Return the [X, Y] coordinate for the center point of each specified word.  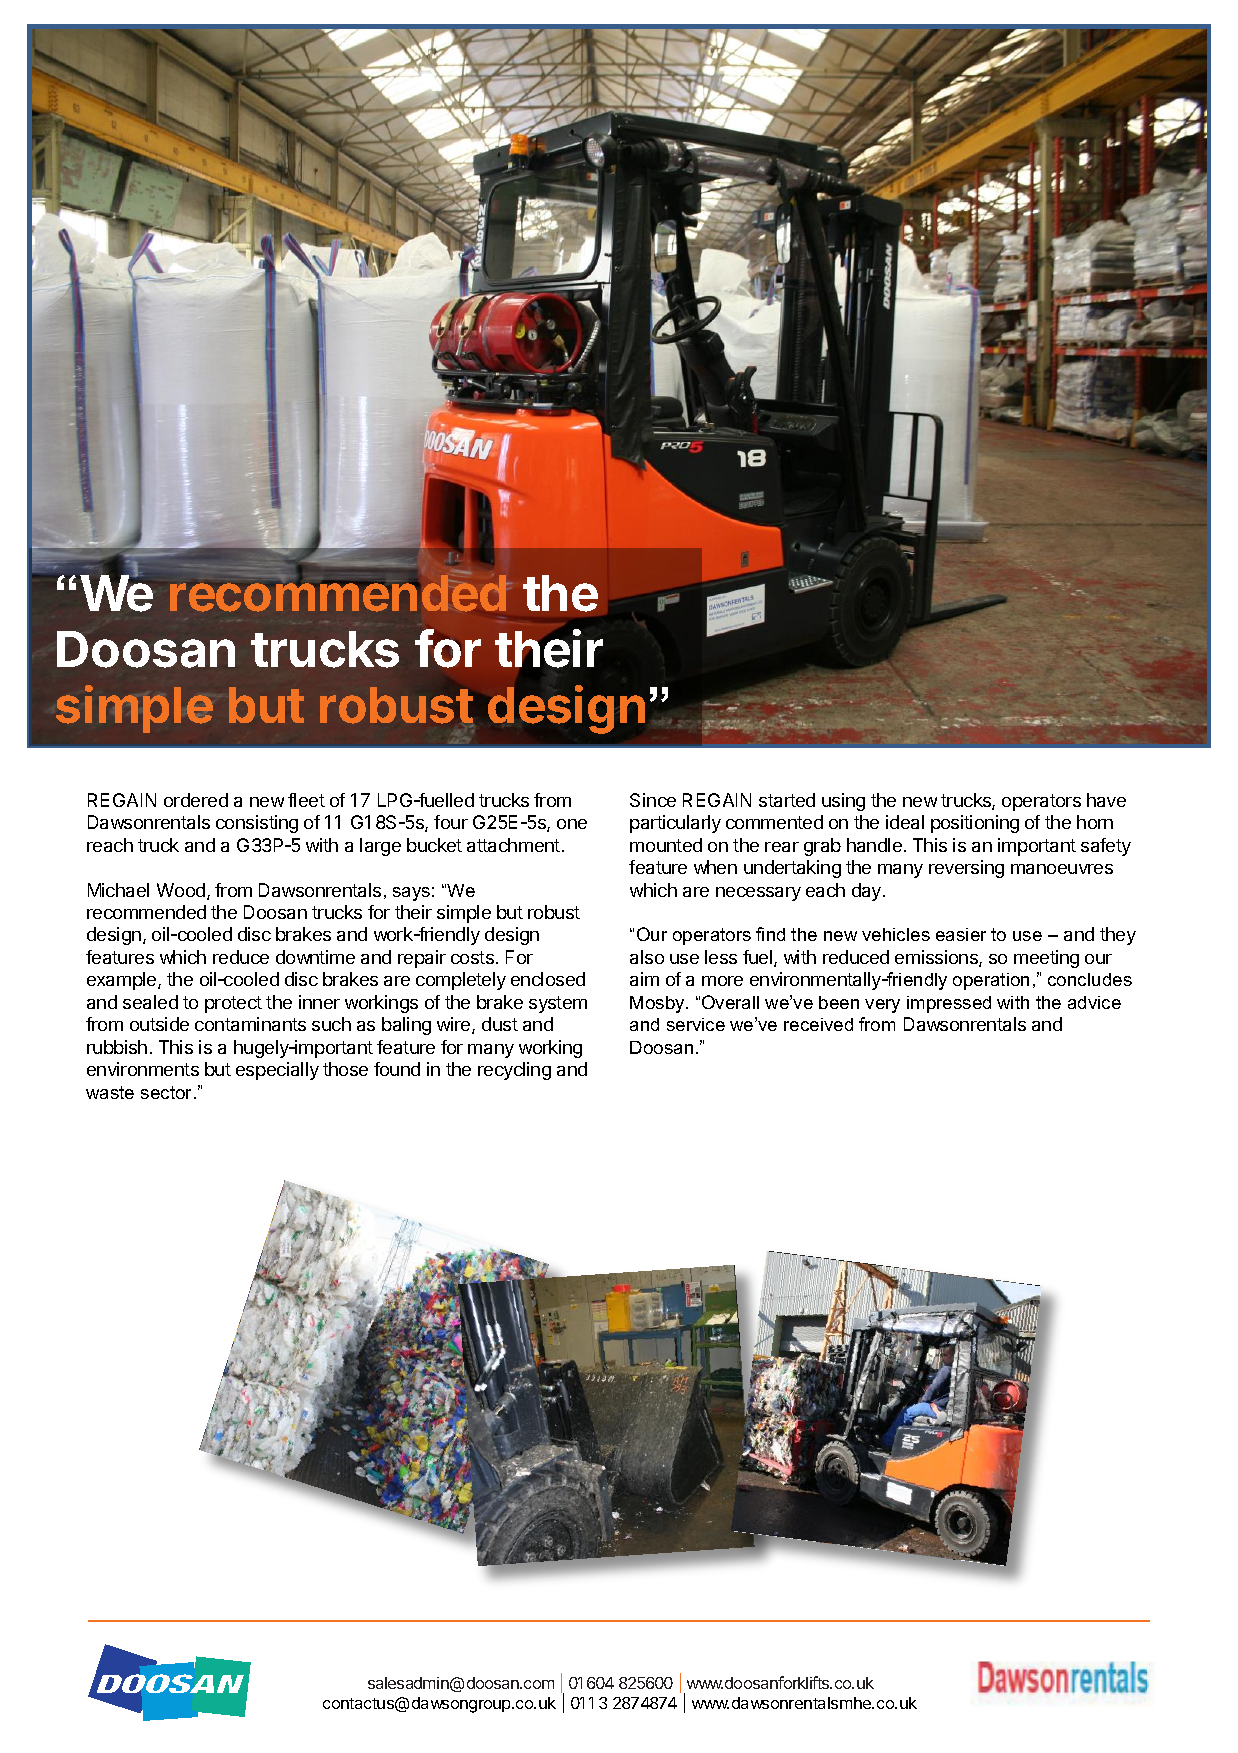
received [818, 1024]
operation [991, 981]
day [868, 892]
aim [644, 979]
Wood [181, 890]
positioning [975, 824]
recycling [514, 1071]
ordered [196, 800]
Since [653, 800]
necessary [758, 894]
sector [168, 1092]
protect [233, 1004]
